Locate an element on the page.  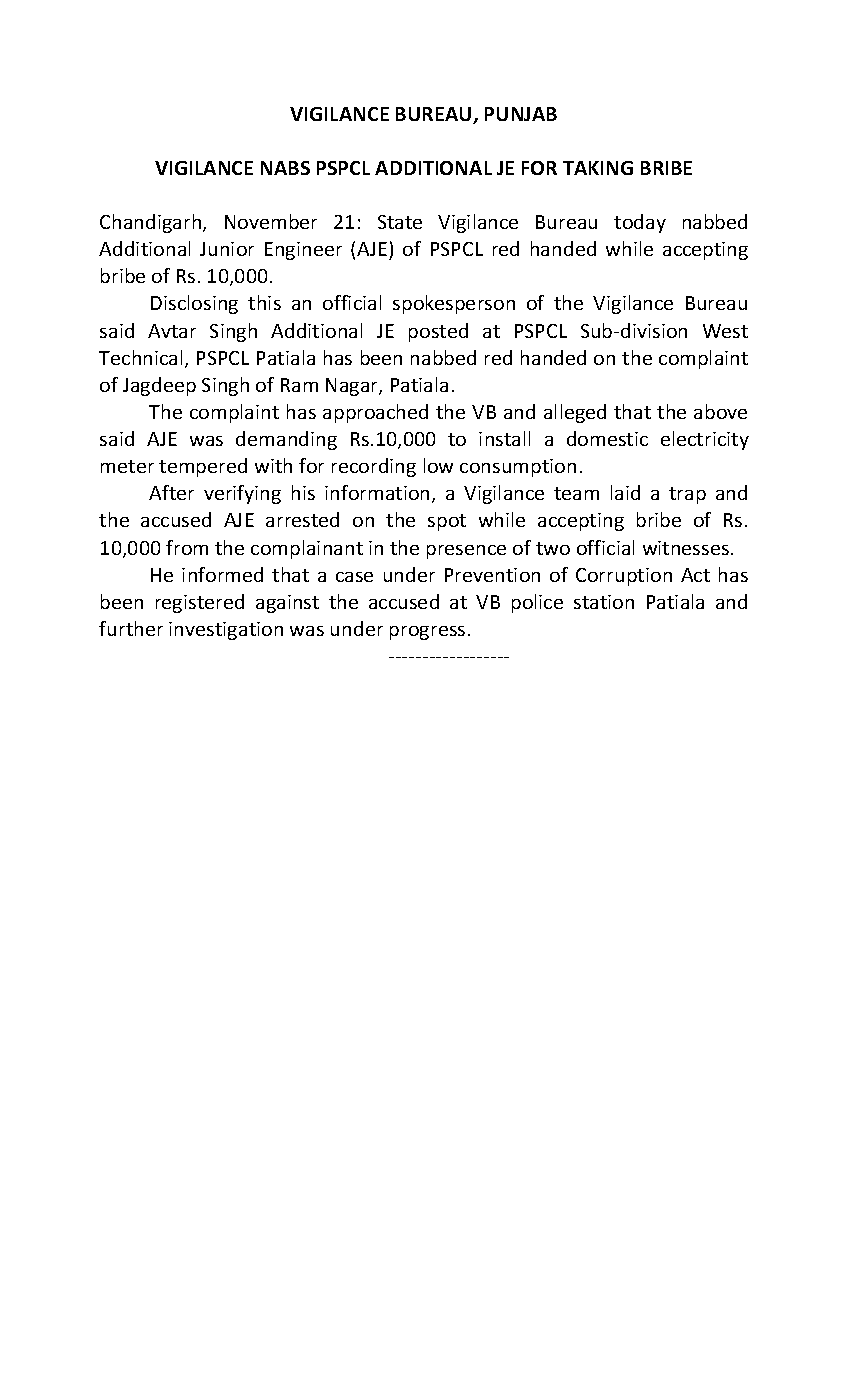
low is located at coordinates (438, 465).
